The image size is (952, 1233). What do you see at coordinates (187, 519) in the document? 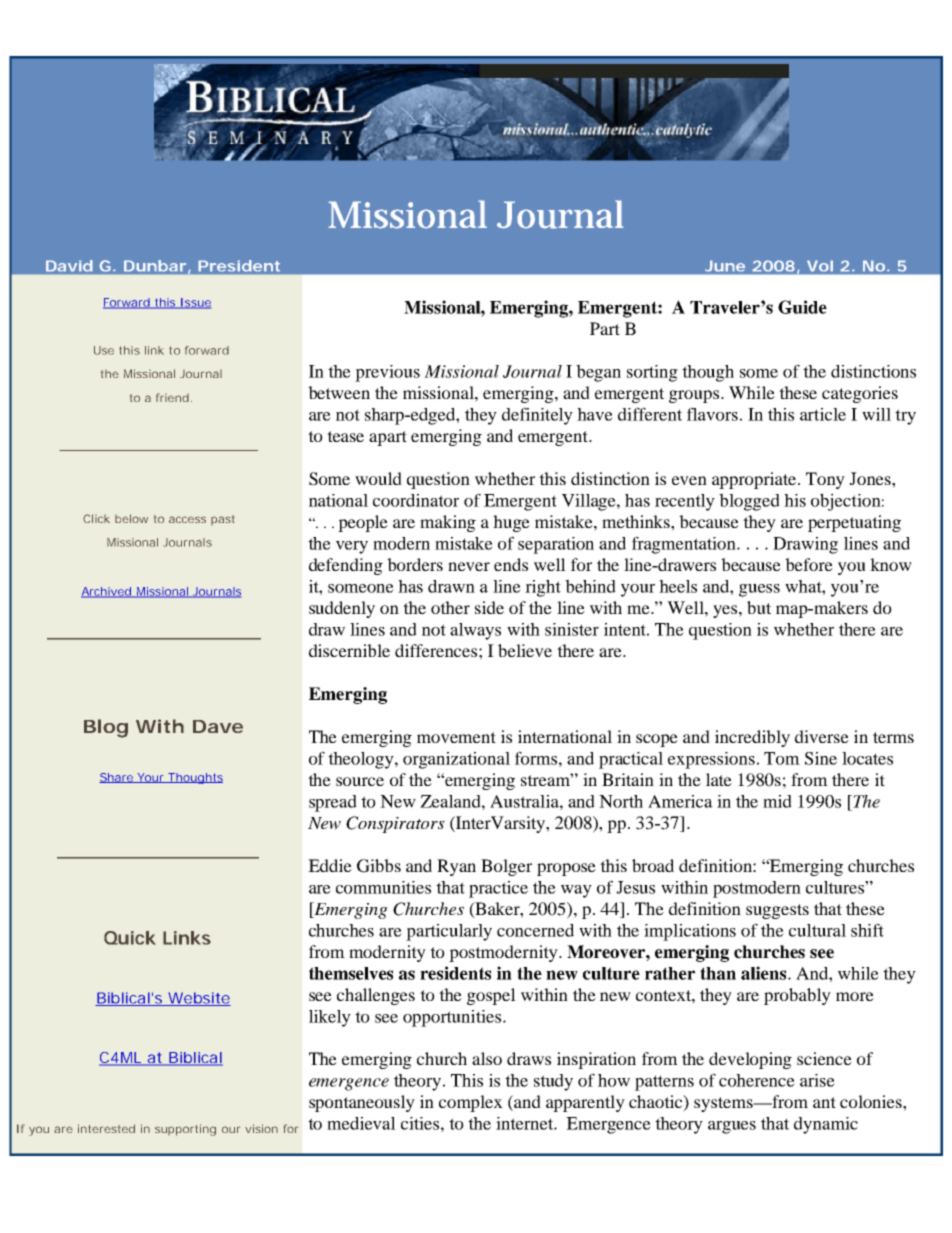
I see `access` at bounding box center [187, 519].
